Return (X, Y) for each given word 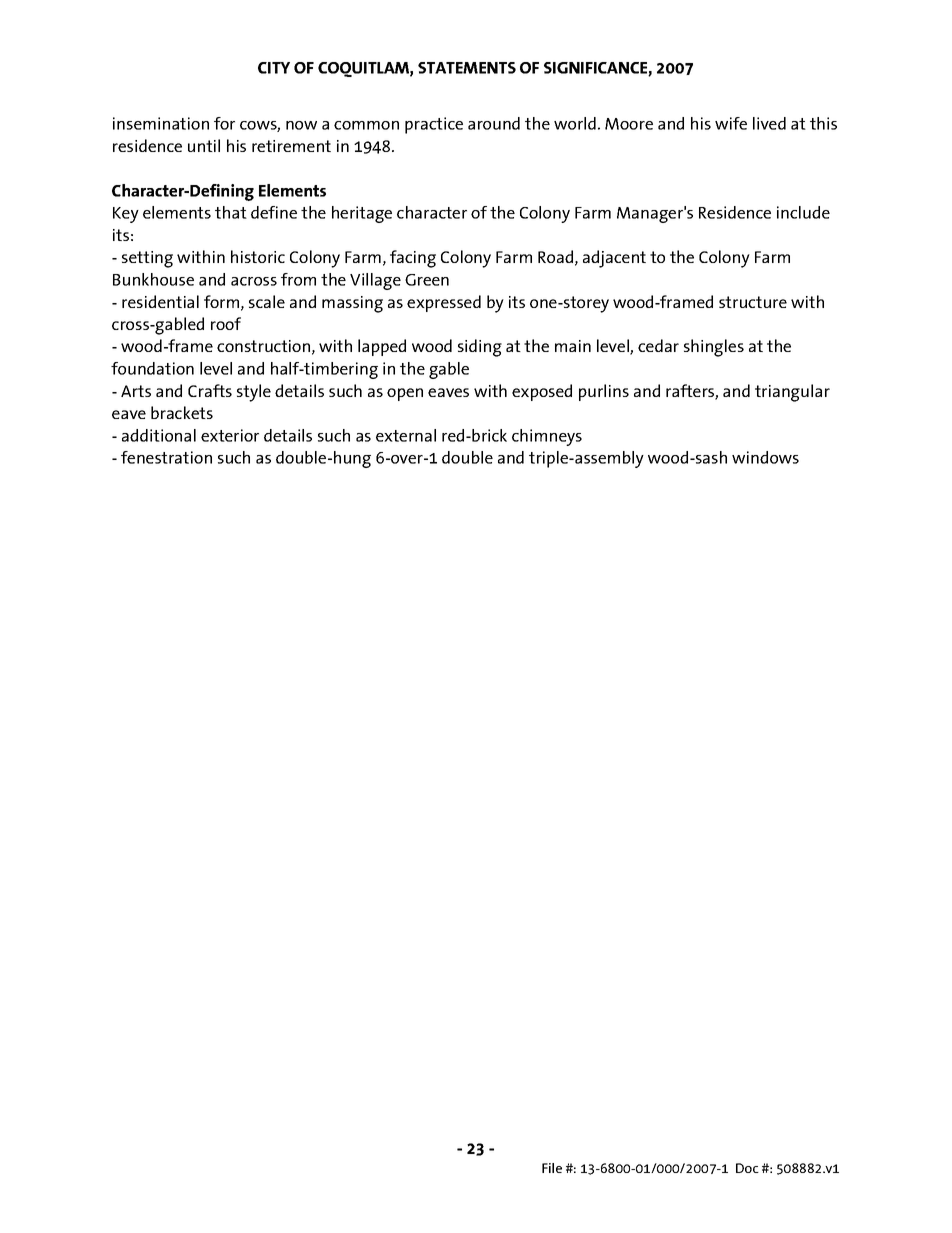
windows (765, 457)
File (552, 1168)
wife (731, 123)
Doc (747, 1168)
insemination (161, 123)
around (494, 123)
